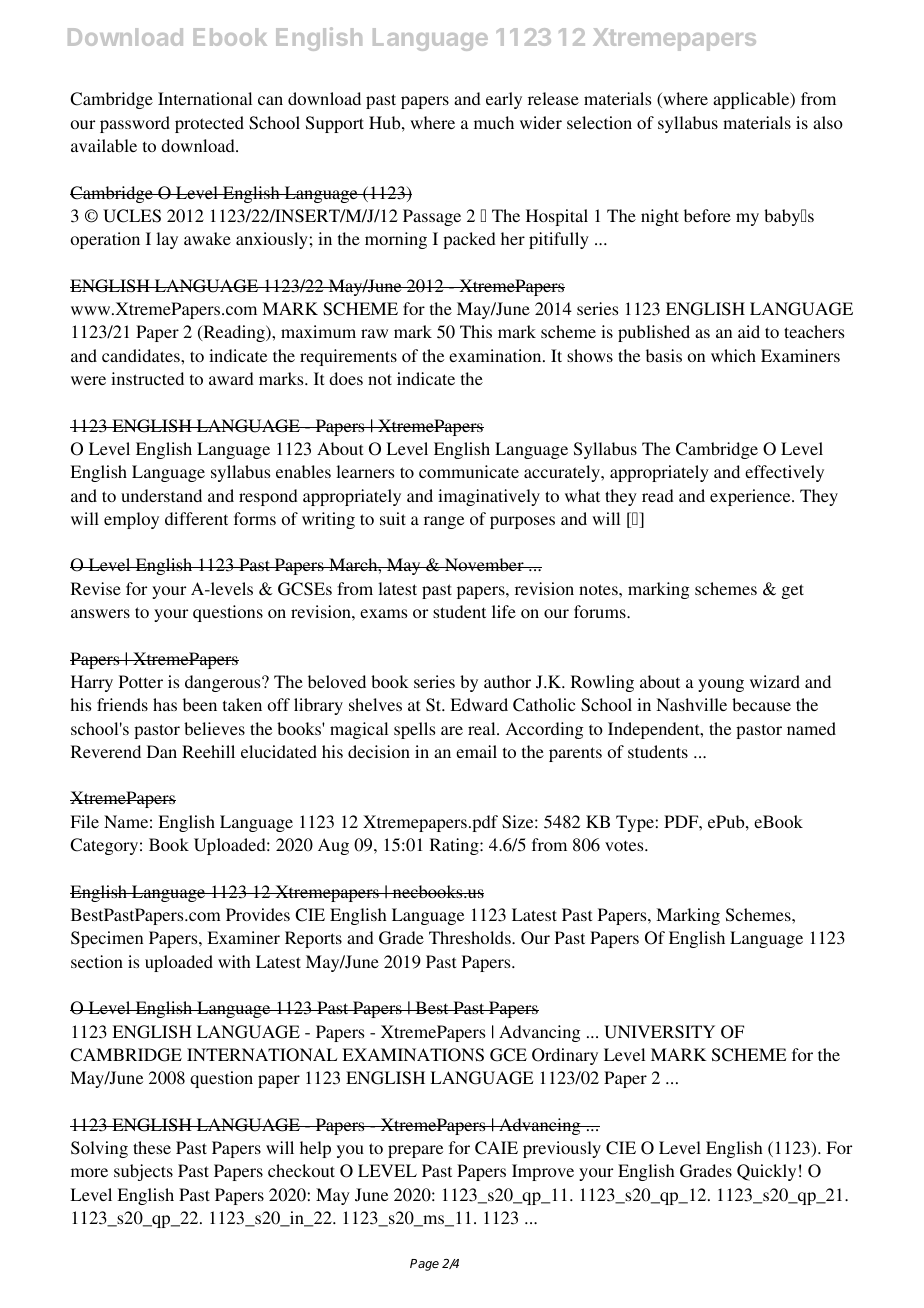 Image resolution: width=924 pixels, height=1308 pixels. What do you see at coordinates (479, 704) in the document?
I see `Edward` at bounding box center [479, 704].
